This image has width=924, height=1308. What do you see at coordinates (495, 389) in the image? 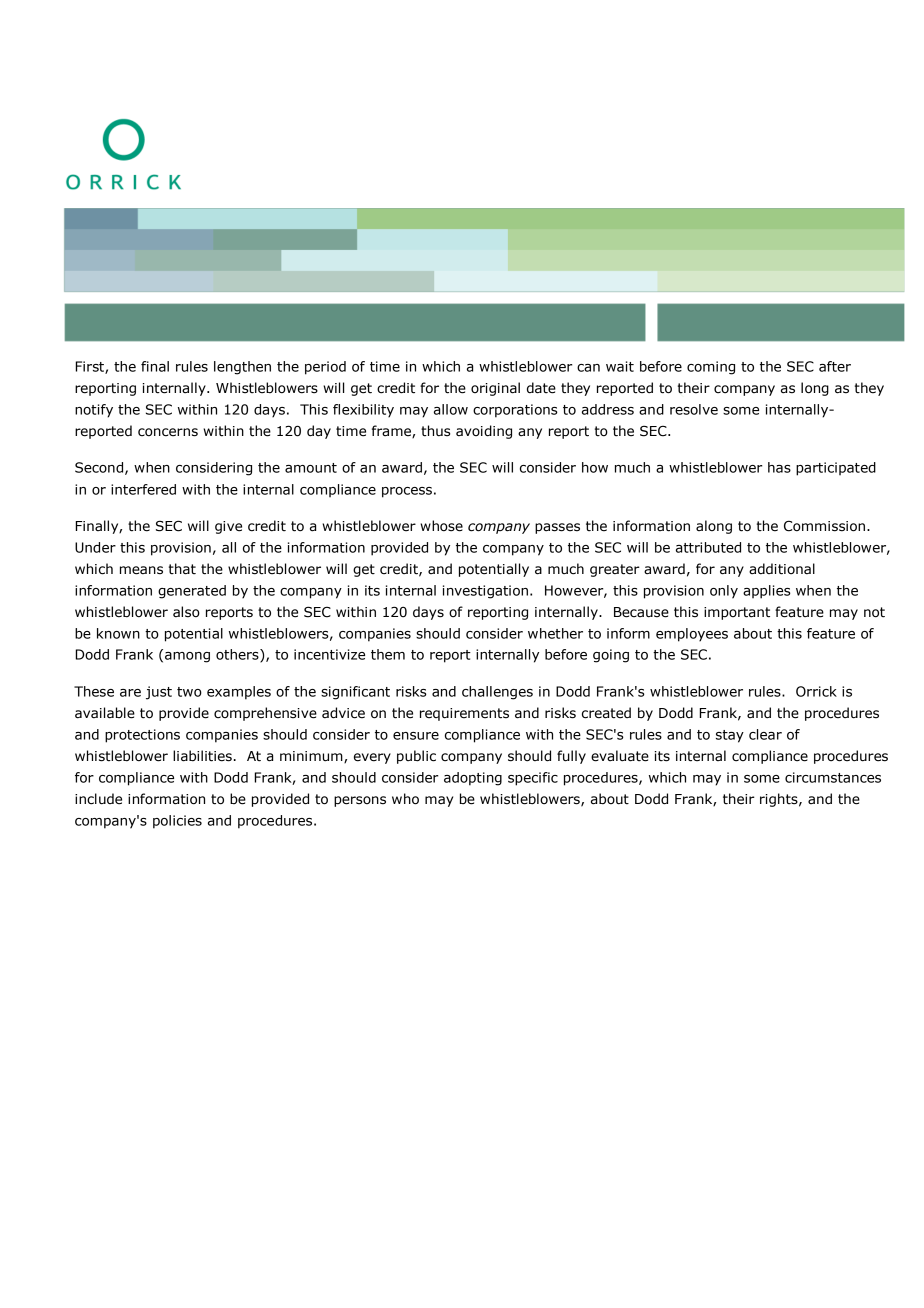
I see `original` at bounding box center [495, 389].
